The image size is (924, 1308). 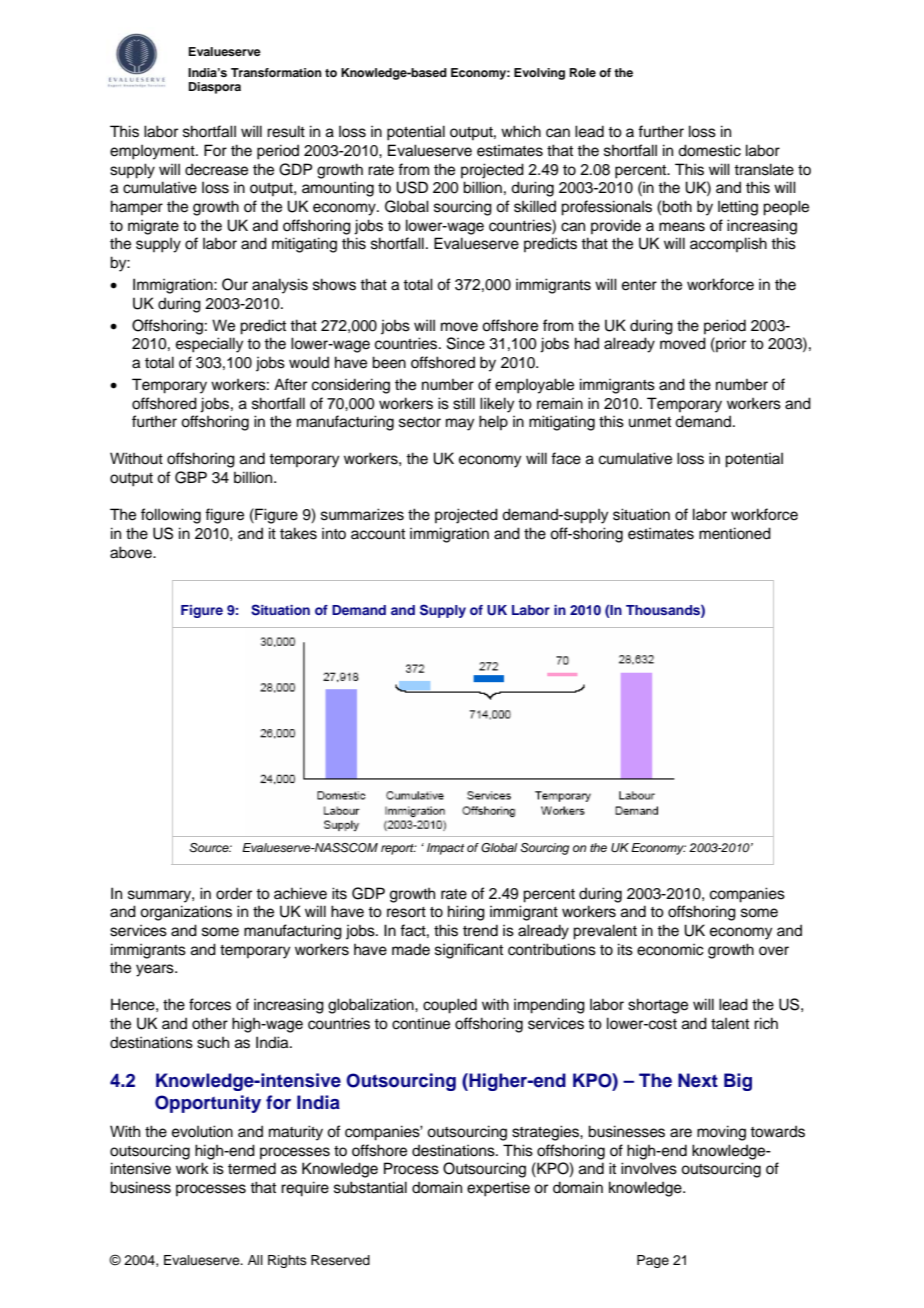 What do you see at coordinates (215, 88) in the screenshot?
I see `Diaspora` at bounding box center [215, 88].
